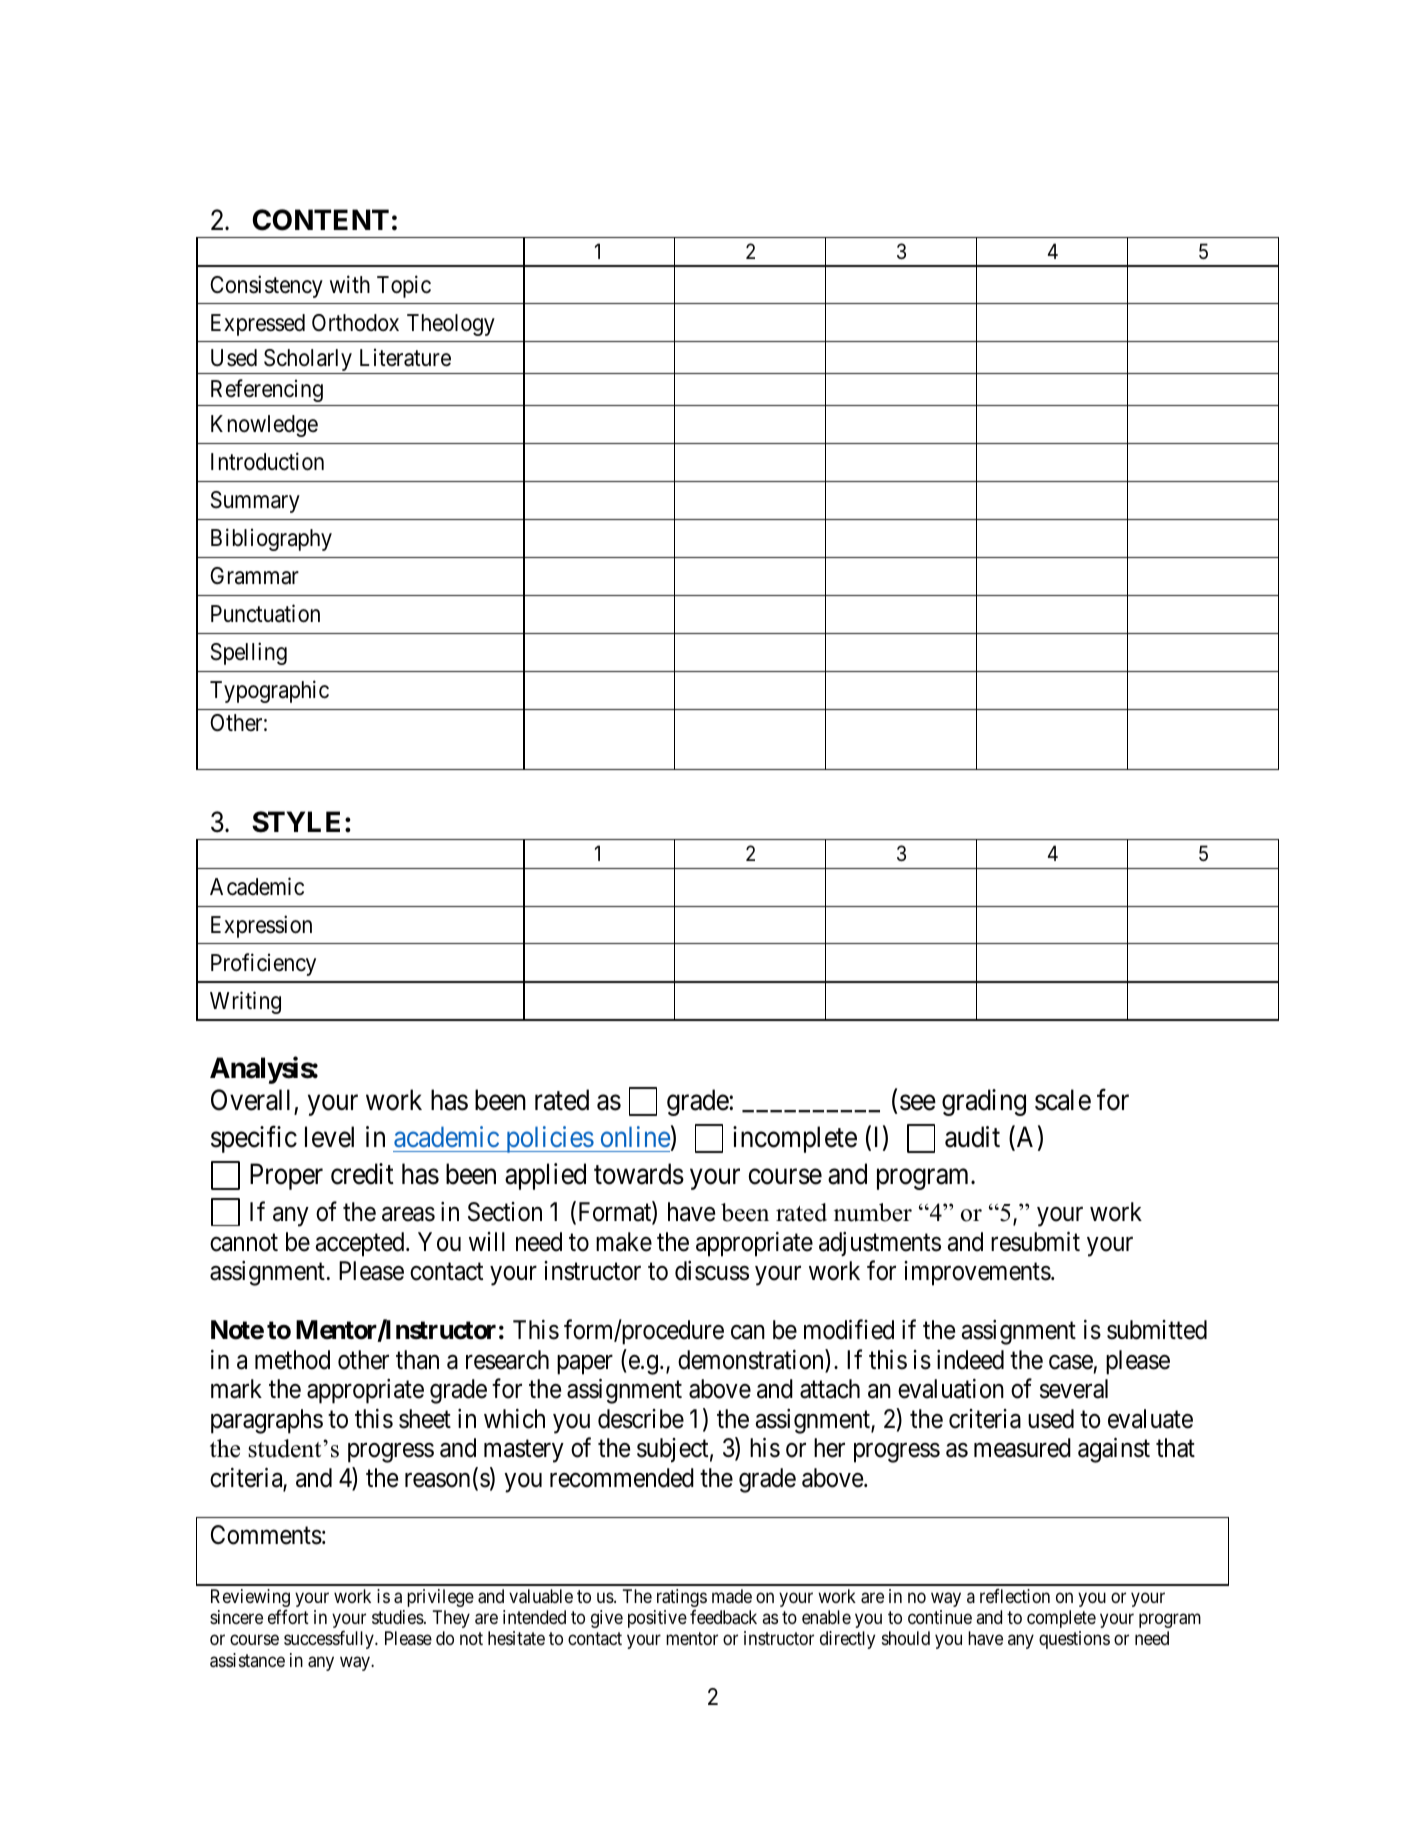  What do you see at coordinates (723, 1617) in the image?
I see `feedback` at bounding box center [723, 1617].
